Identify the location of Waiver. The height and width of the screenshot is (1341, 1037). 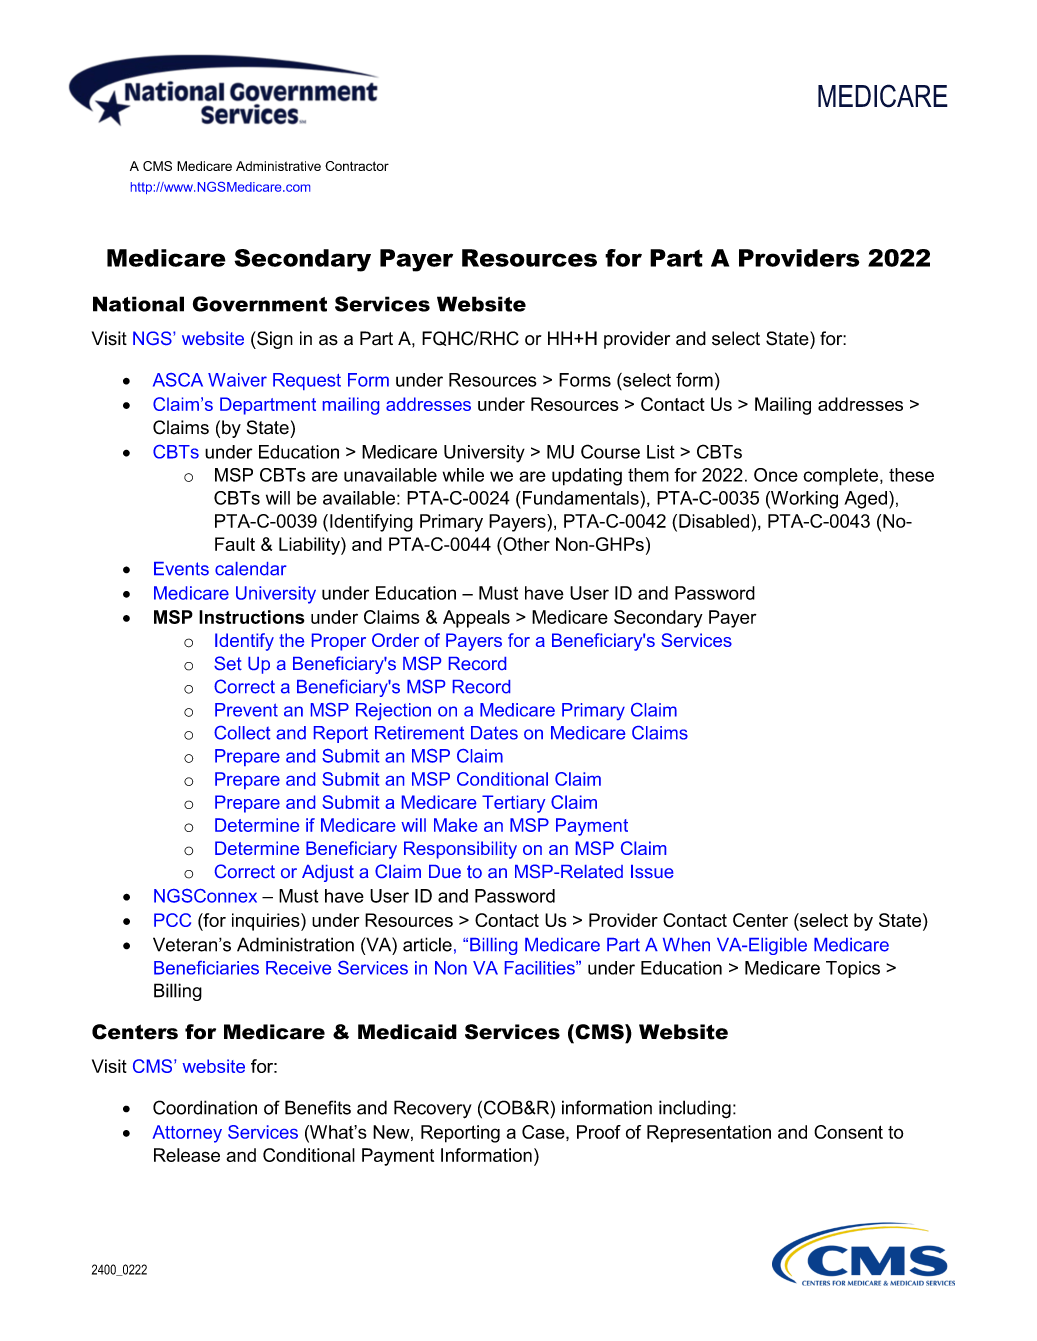
(237, 380).
